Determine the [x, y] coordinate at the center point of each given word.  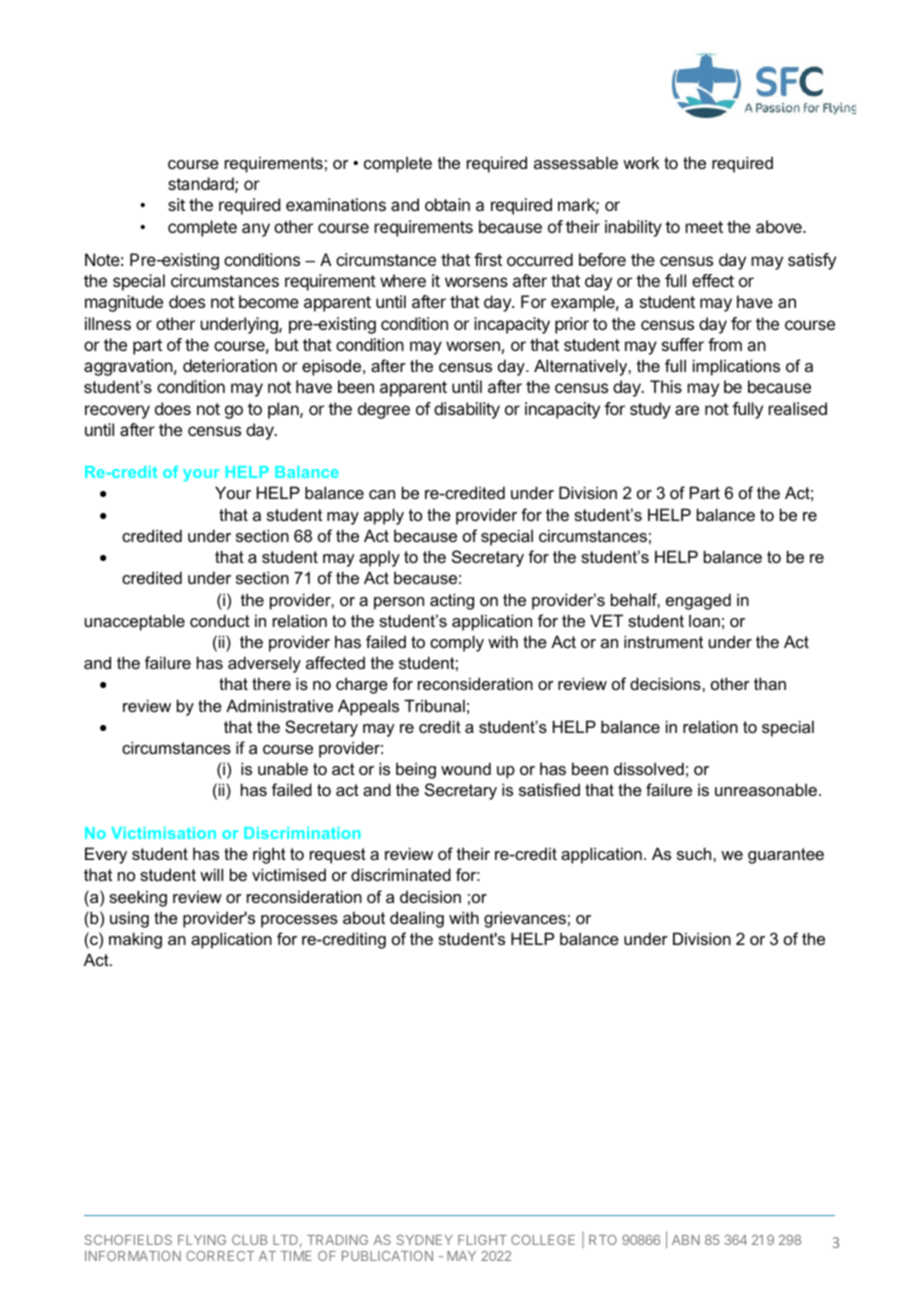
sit [176, 204]
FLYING [202, 1240]
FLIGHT [482, 1240]
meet [704, 227]
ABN [686, 1240]
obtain [447, 204]
